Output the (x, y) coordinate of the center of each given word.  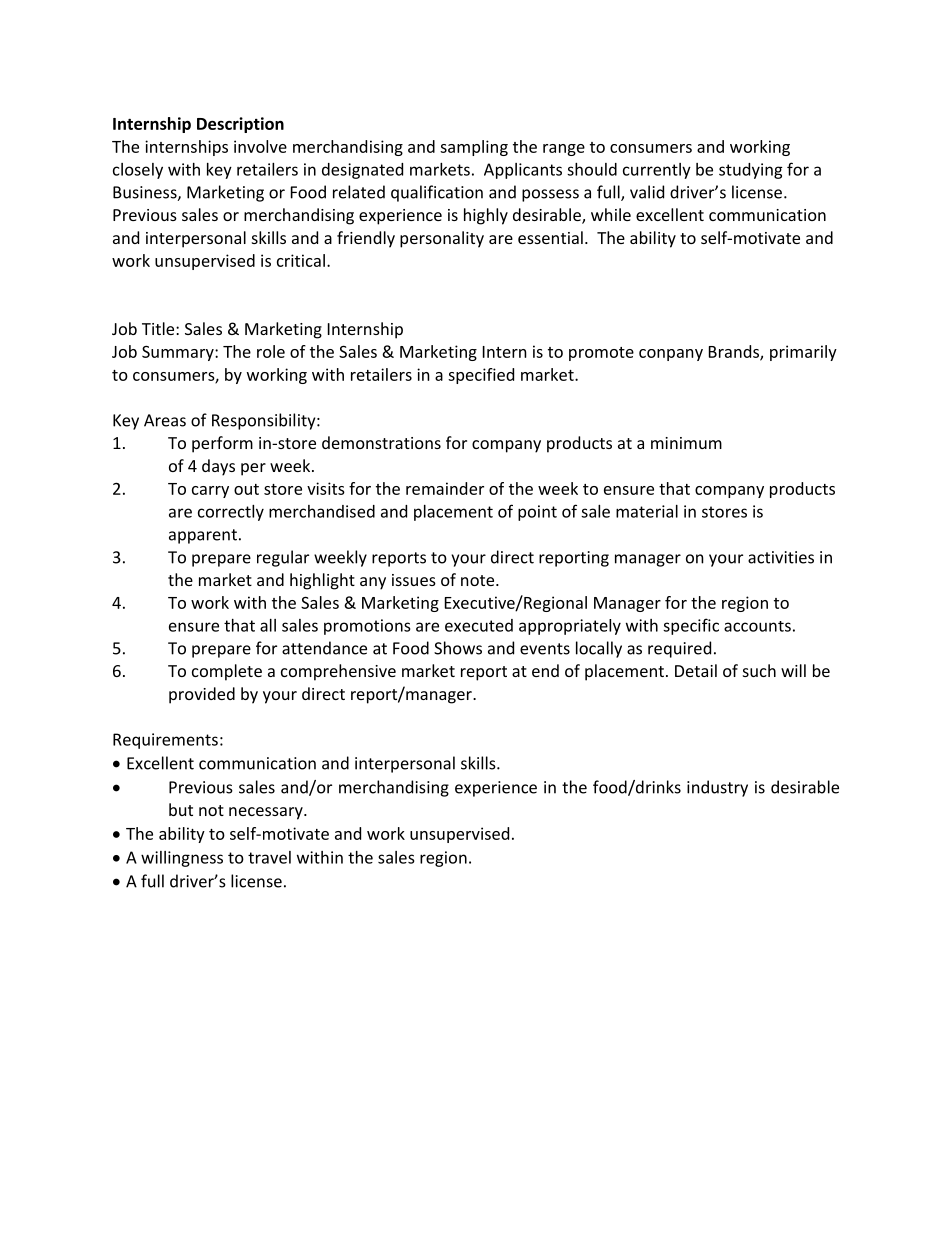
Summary (179, 353)
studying (751, 171)
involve (260, 146)
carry (210, 492)
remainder (445, 488)
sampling (474, 148)
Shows (458, 648)
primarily (803, 353)
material (647, 511)
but (181, 809)
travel (269, 857)
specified (481, 376)
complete (227, 672)
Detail (696, 670)
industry (717, 788)
